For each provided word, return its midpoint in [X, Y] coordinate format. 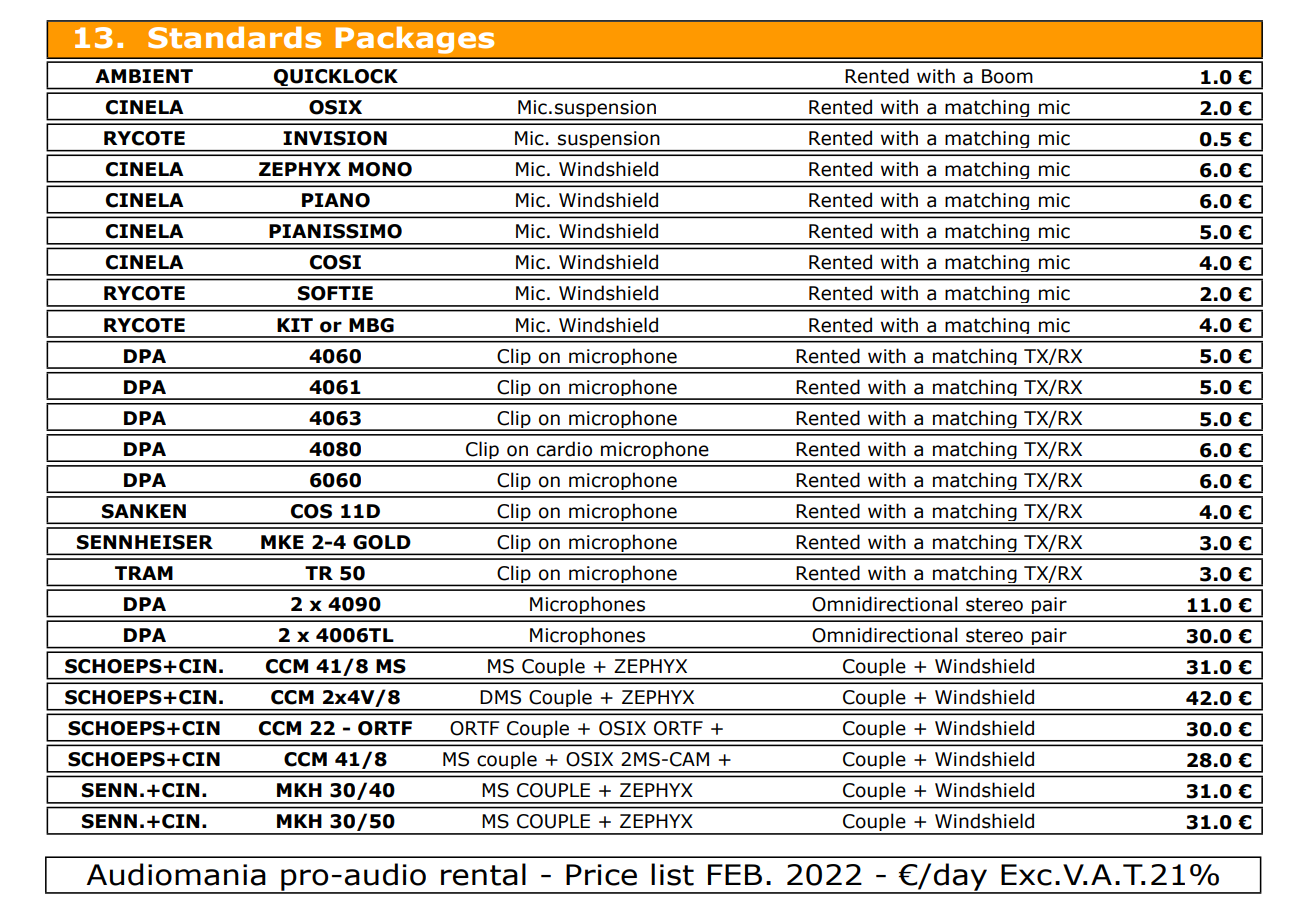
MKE [282, 542]
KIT [295, 325]
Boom [1007, 76]
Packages [414, 40]
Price [601, 875]
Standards [234, 37]
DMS [500, 697]
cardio [564, 449]
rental [483, 874]
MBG [371, 325]
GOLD [382, 542]
